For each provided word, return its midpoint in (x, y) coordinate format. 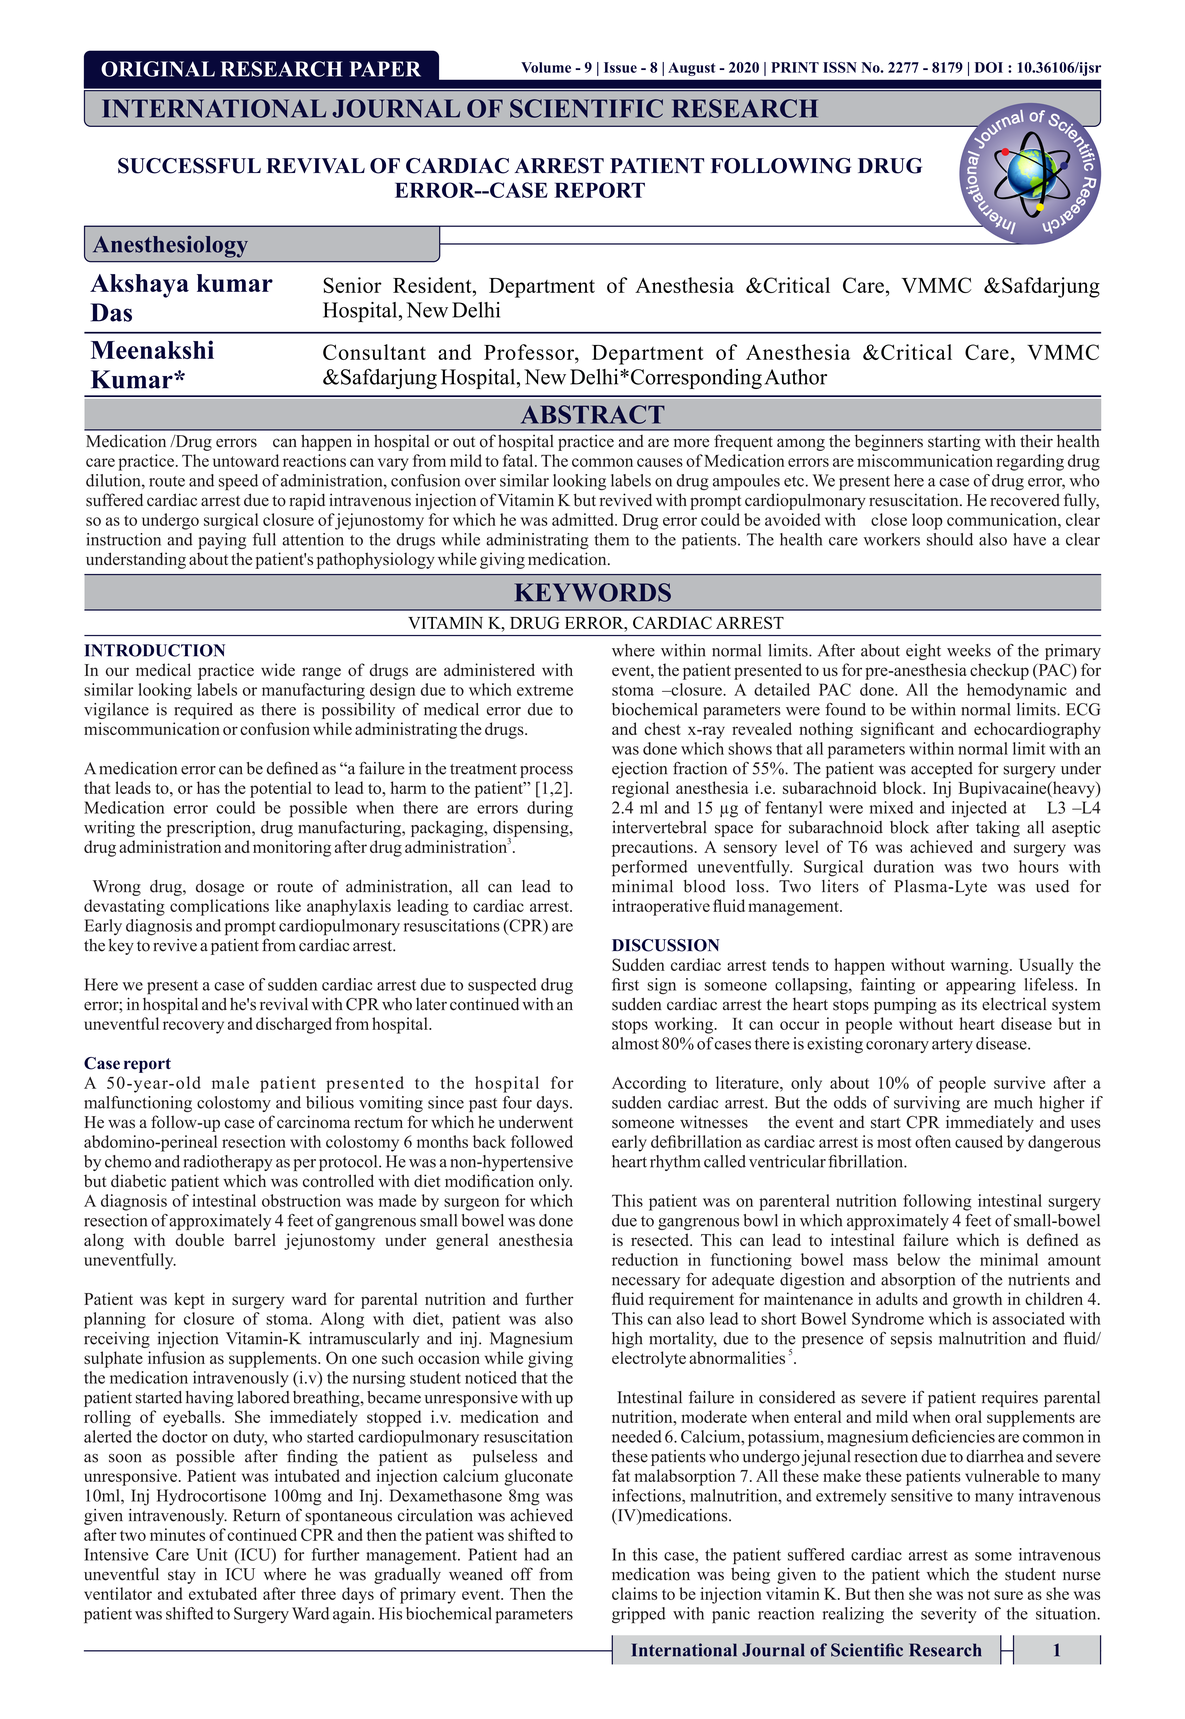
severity (949, 1615)
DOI (989, 67)
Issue (620, 67)
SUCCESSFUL (189, 166)
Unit (211, 1554)
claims (634, 1593)
